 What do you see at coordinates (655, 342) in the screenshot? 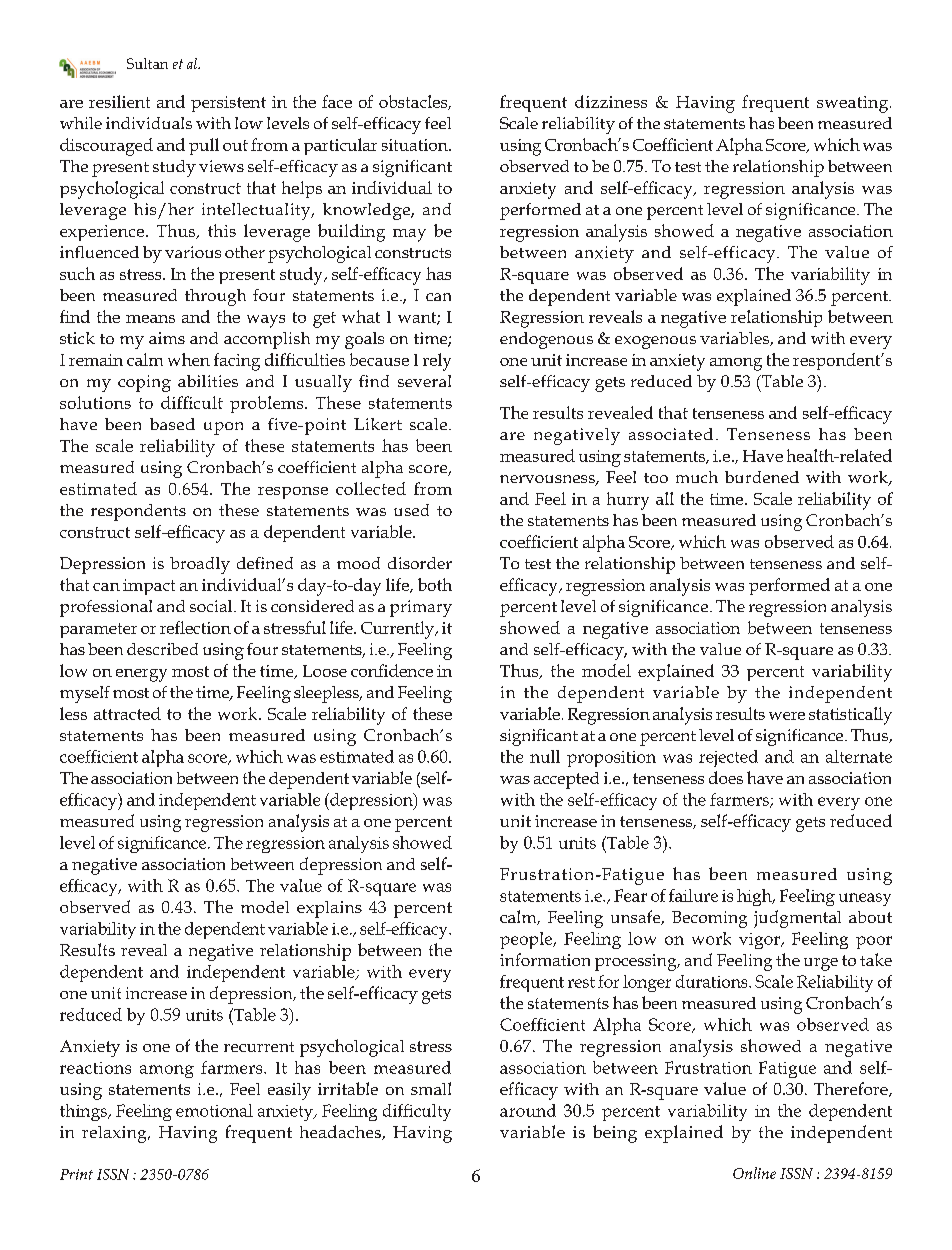
I see `exogenous` at bounding box center [655, 342].
